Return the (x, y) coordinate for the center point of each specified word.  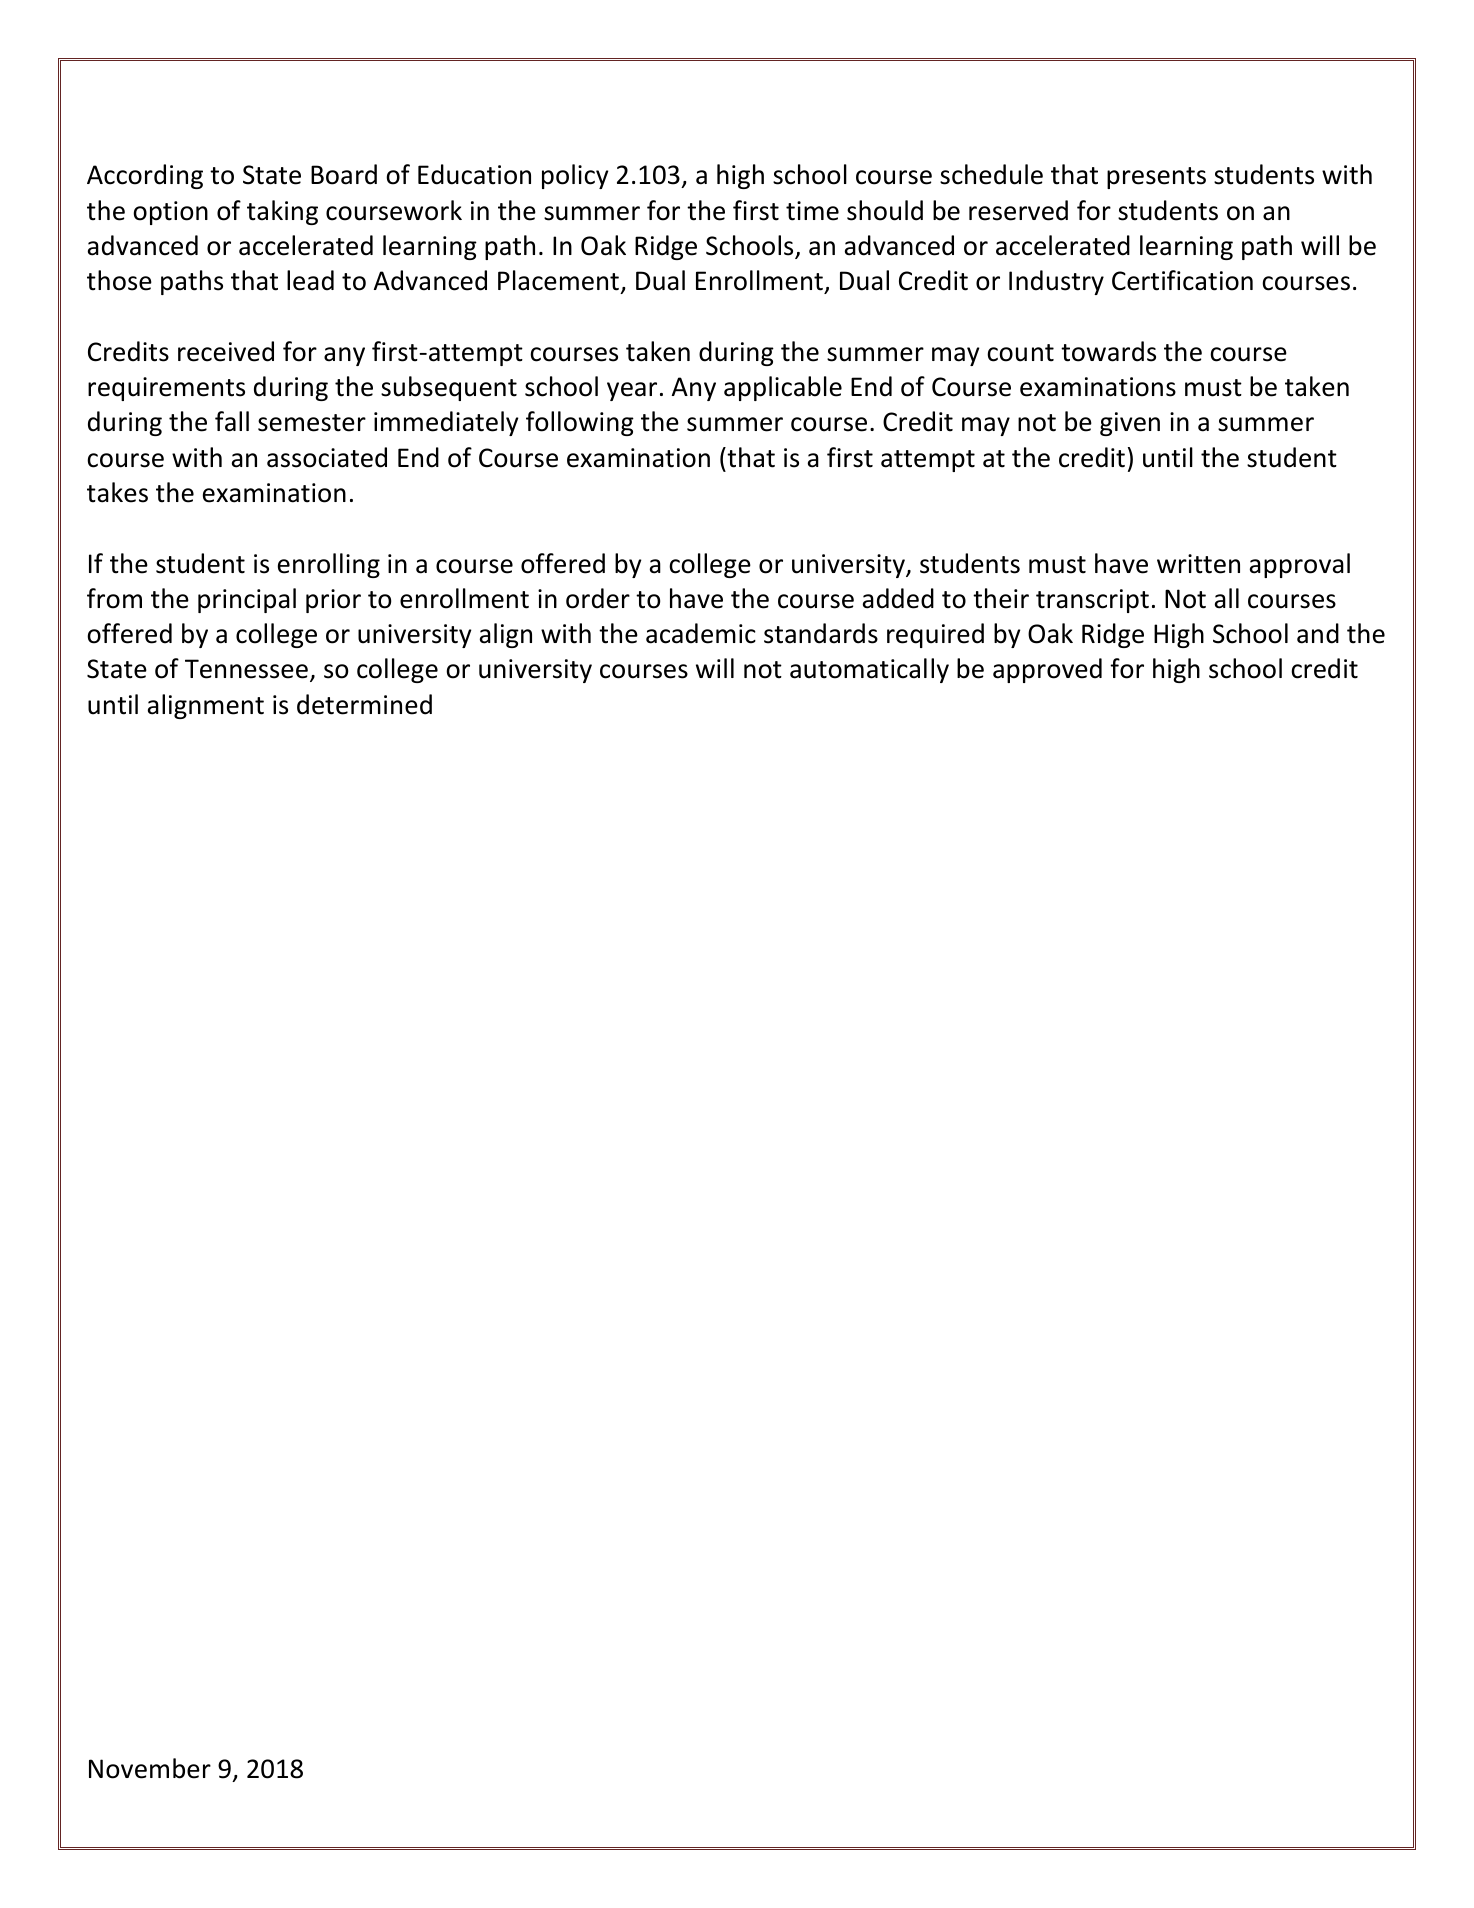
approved (1047, 670)
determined (364, 704)
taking (282, 212)
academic (701, 633)
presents (1156, 178)
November (150, 1768)
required (935, 635)
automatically (869, 670)
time (812, 211)
